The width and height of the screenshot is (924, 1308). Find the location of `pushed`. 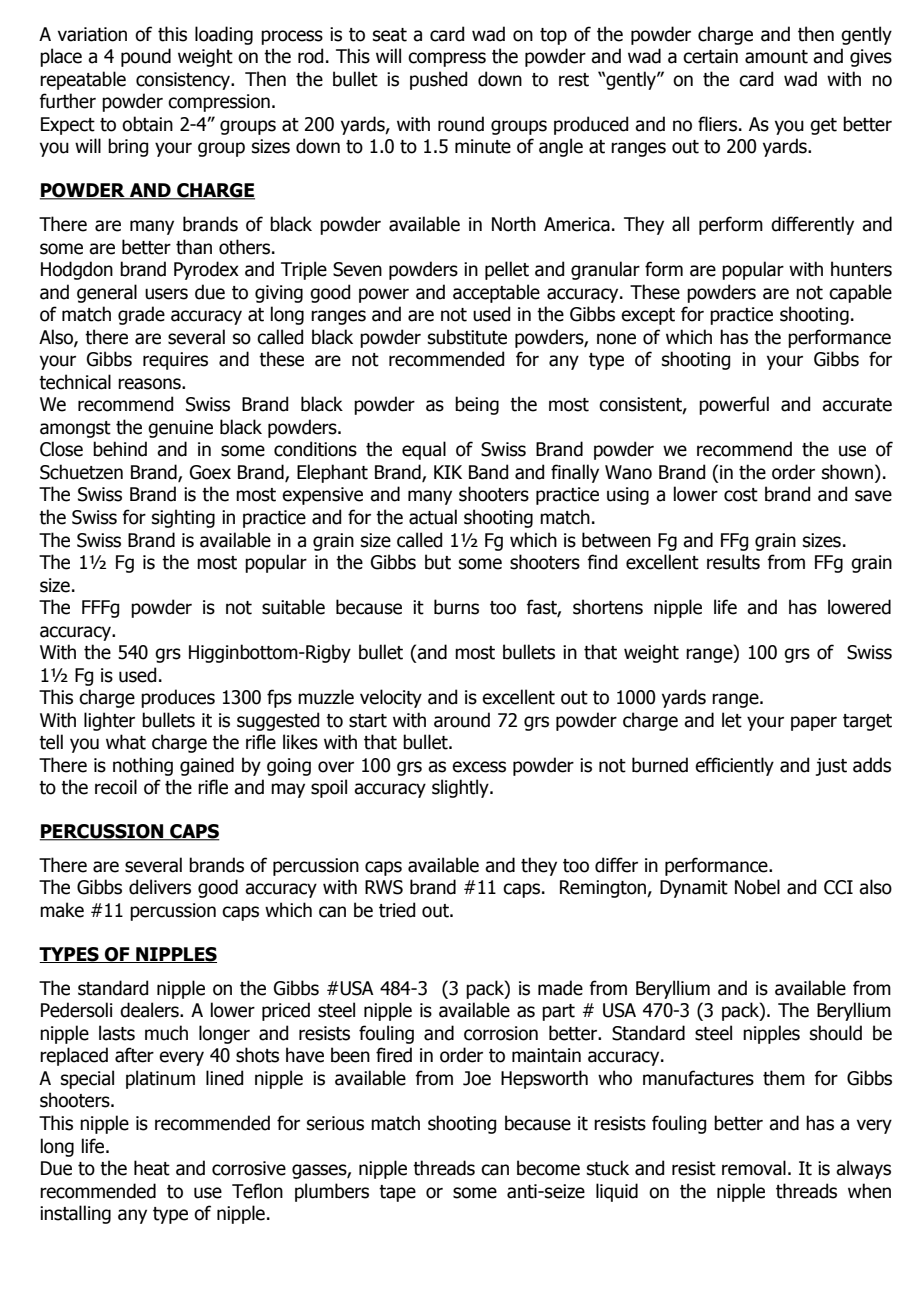

pushed is located at coordinates (438, 80).
